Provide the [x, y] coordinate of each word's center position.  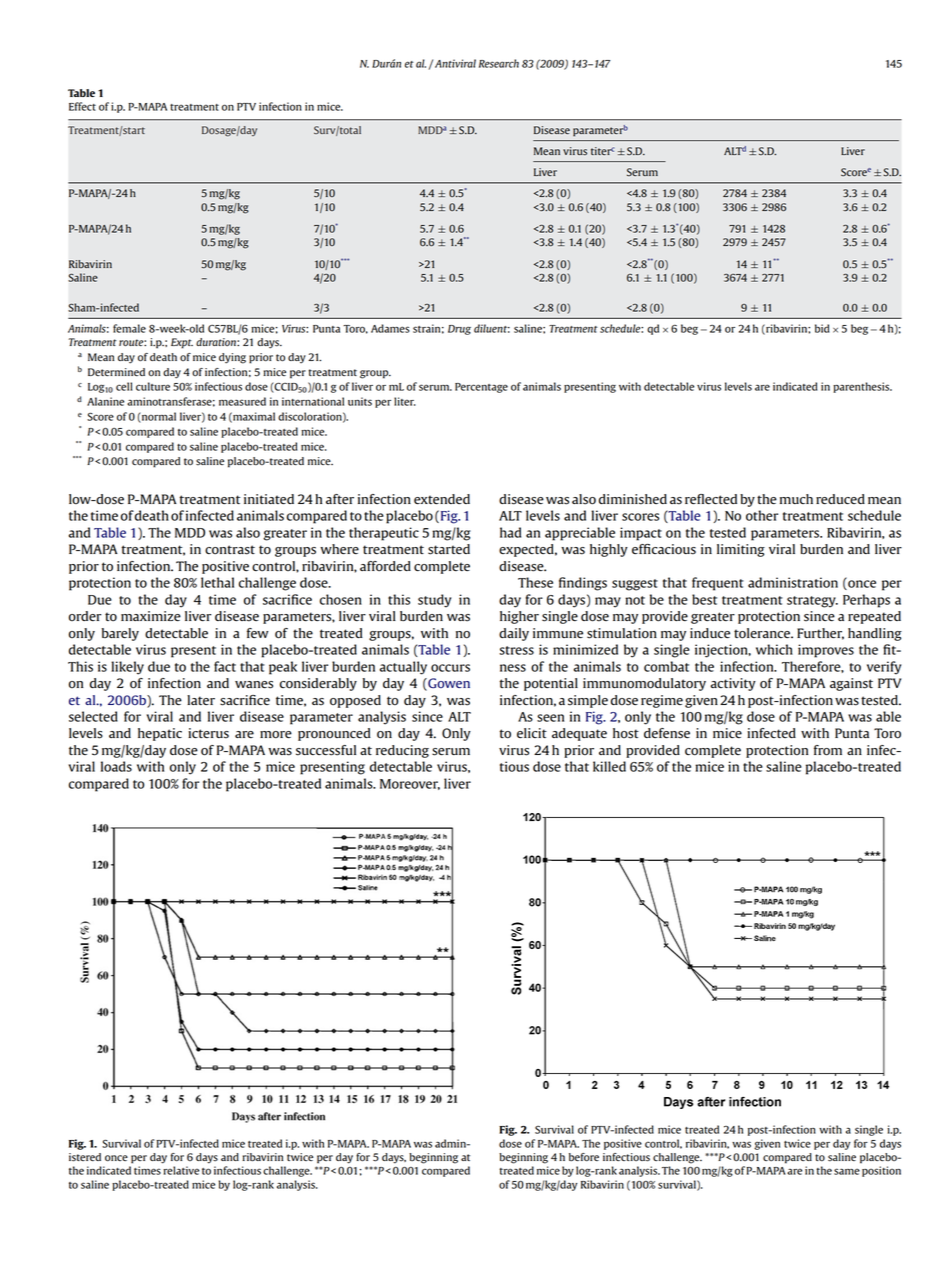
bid [822, 328]
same [847, 1171]
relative [181, 1170]
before [584, 1157]
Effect [82, 106]
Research [499, 63]
